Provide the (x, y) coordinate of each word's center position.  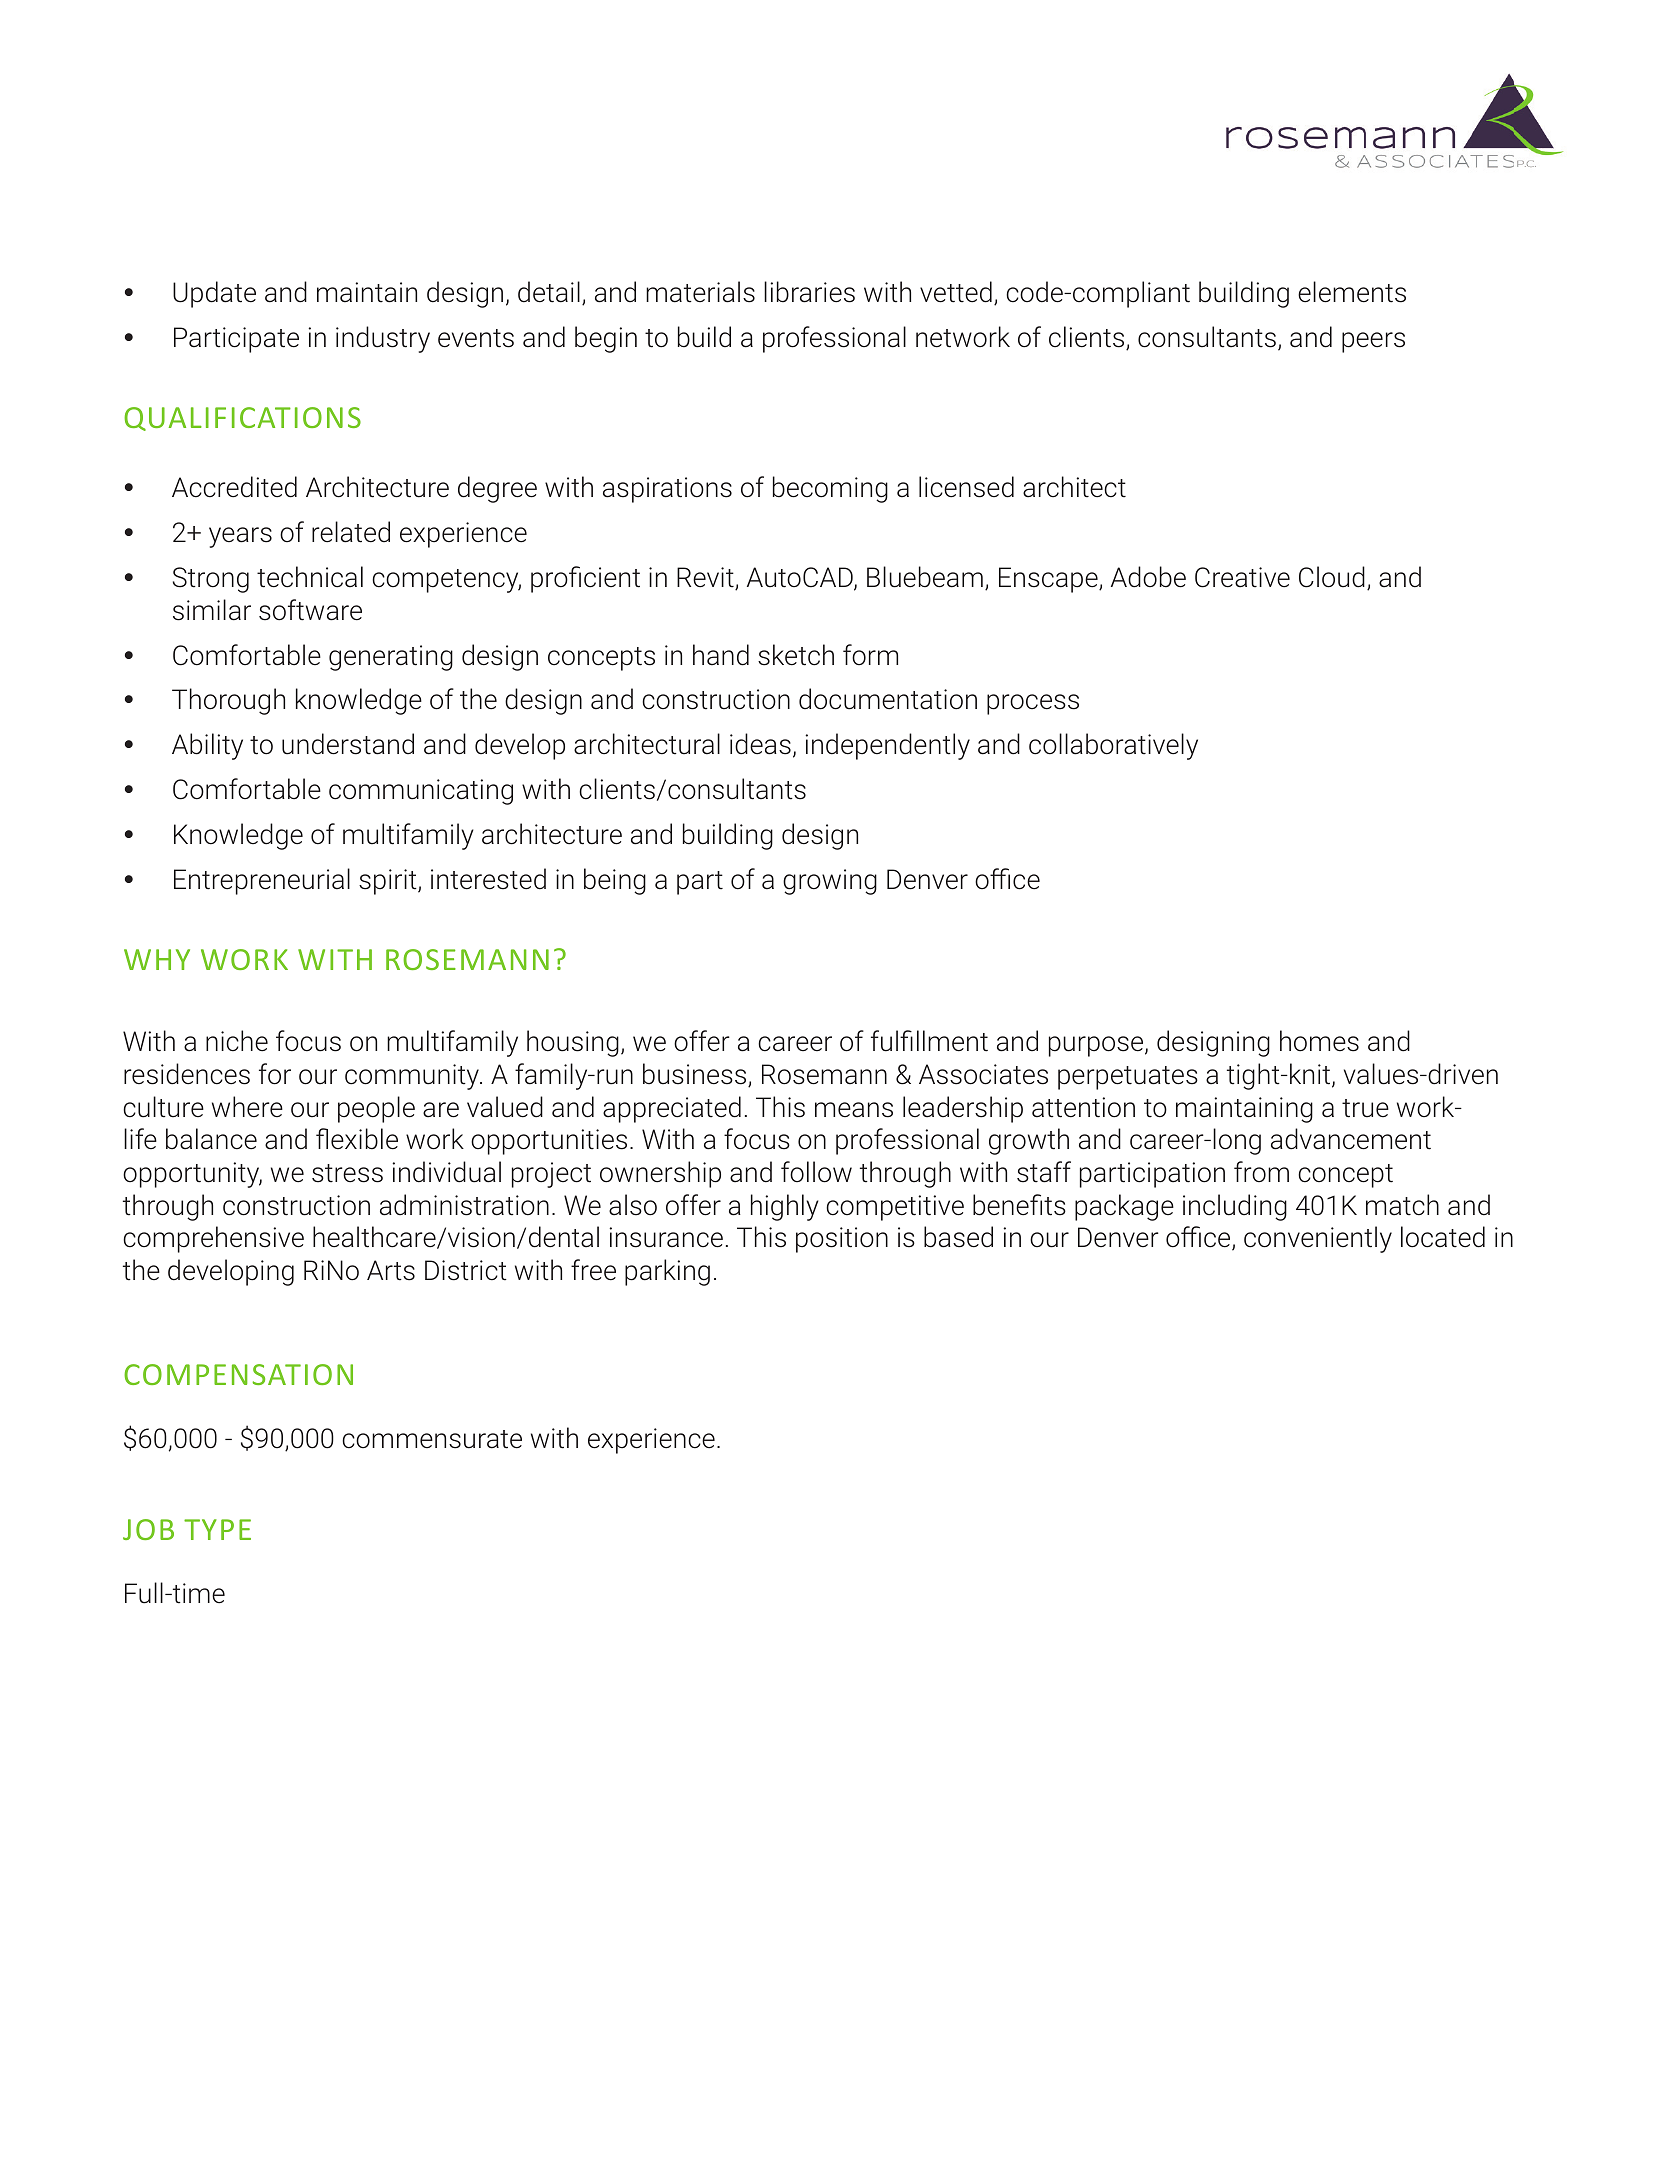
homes (1319, 1041)
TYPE (217, 1529)
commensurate (432, 1439)
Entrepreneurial (262, 881)
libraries (809, 292)
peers (1373, 342)
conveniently (1318, 1239)
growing (830, 882)
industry (383, 339)
